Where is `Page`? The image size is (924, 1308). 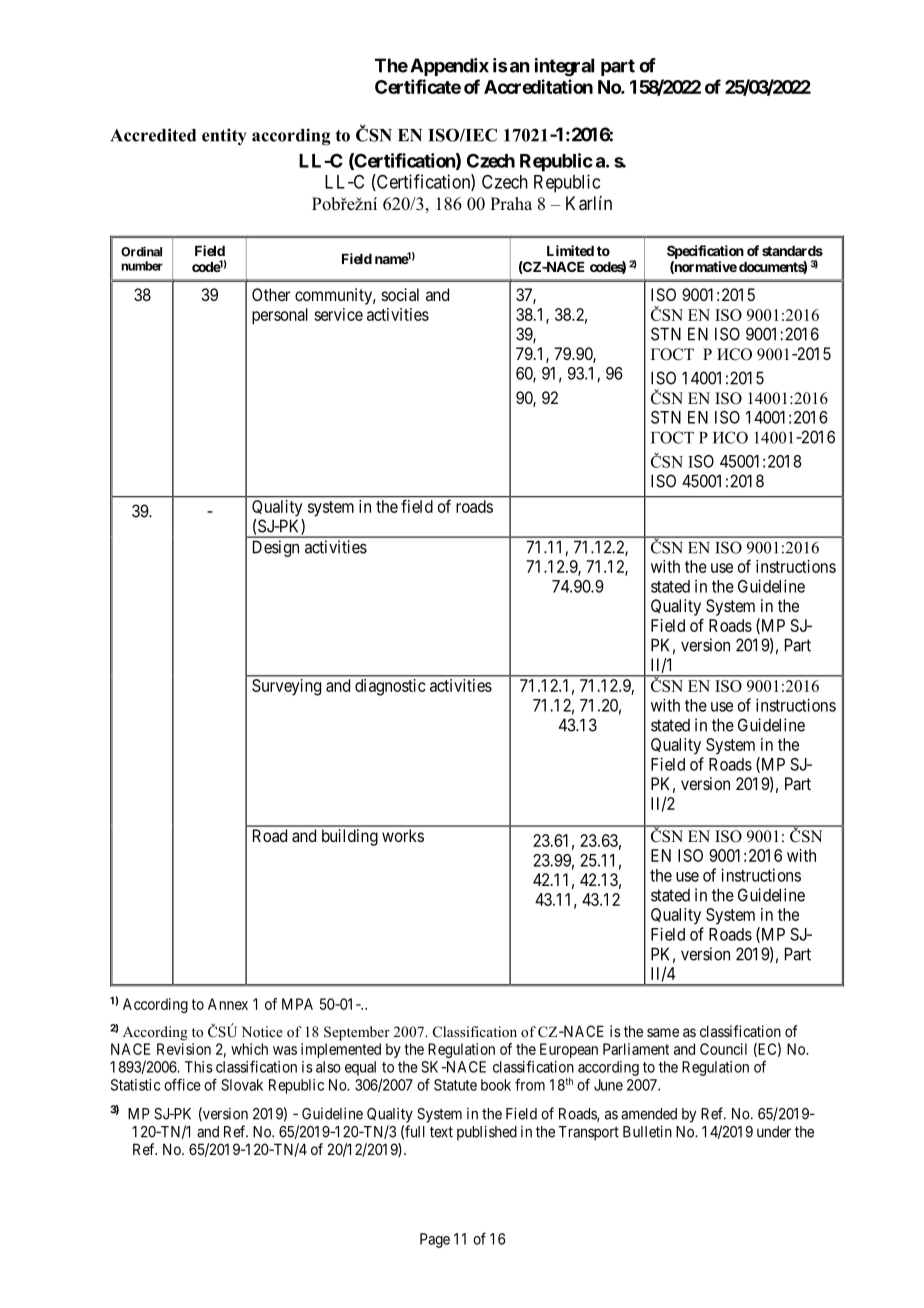
Page is located at coordinates (435, 1240).
